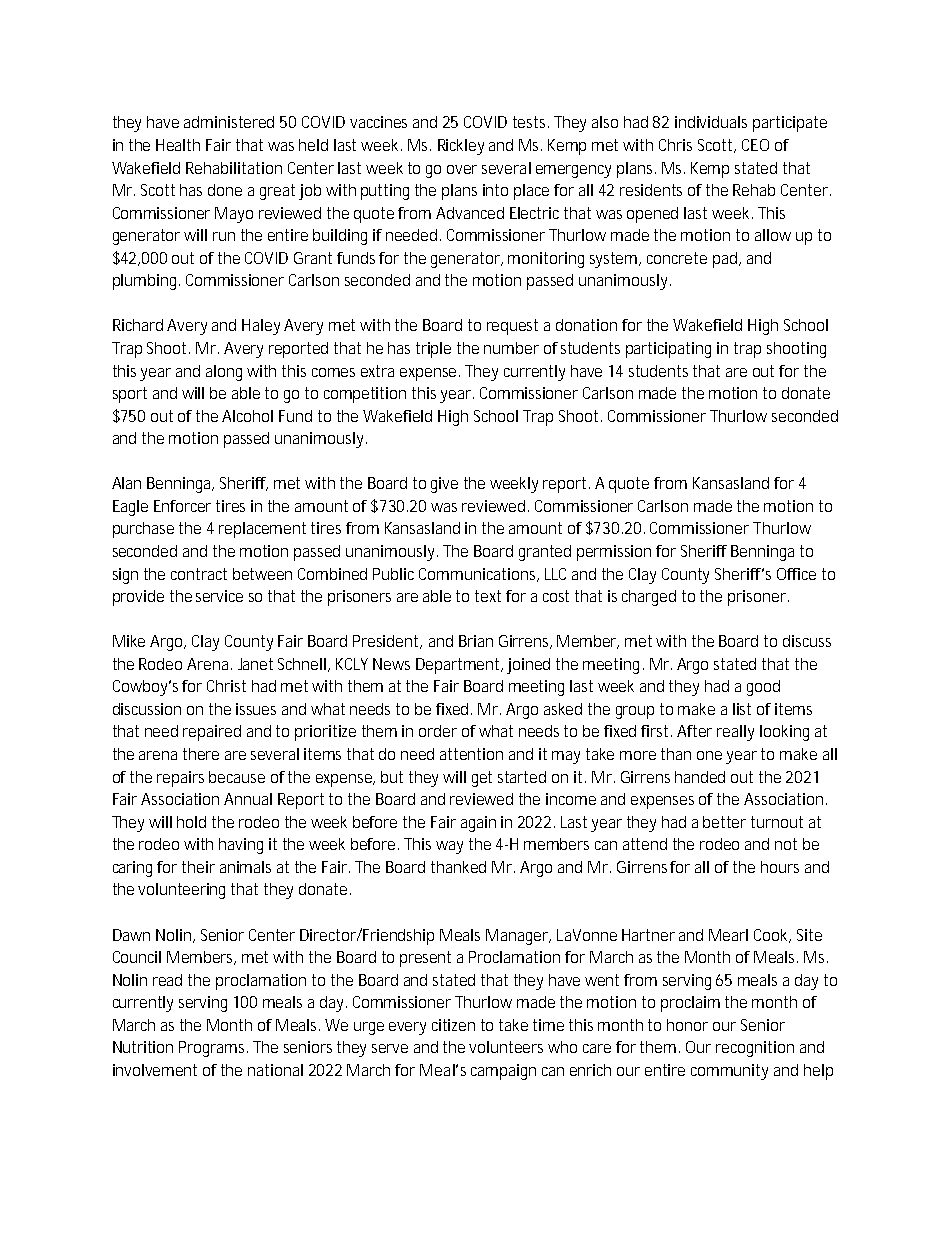 This image has height=1233, width=952. Describe the element at coordinates (755, 145) in the image. I see `CEO` at that location.
